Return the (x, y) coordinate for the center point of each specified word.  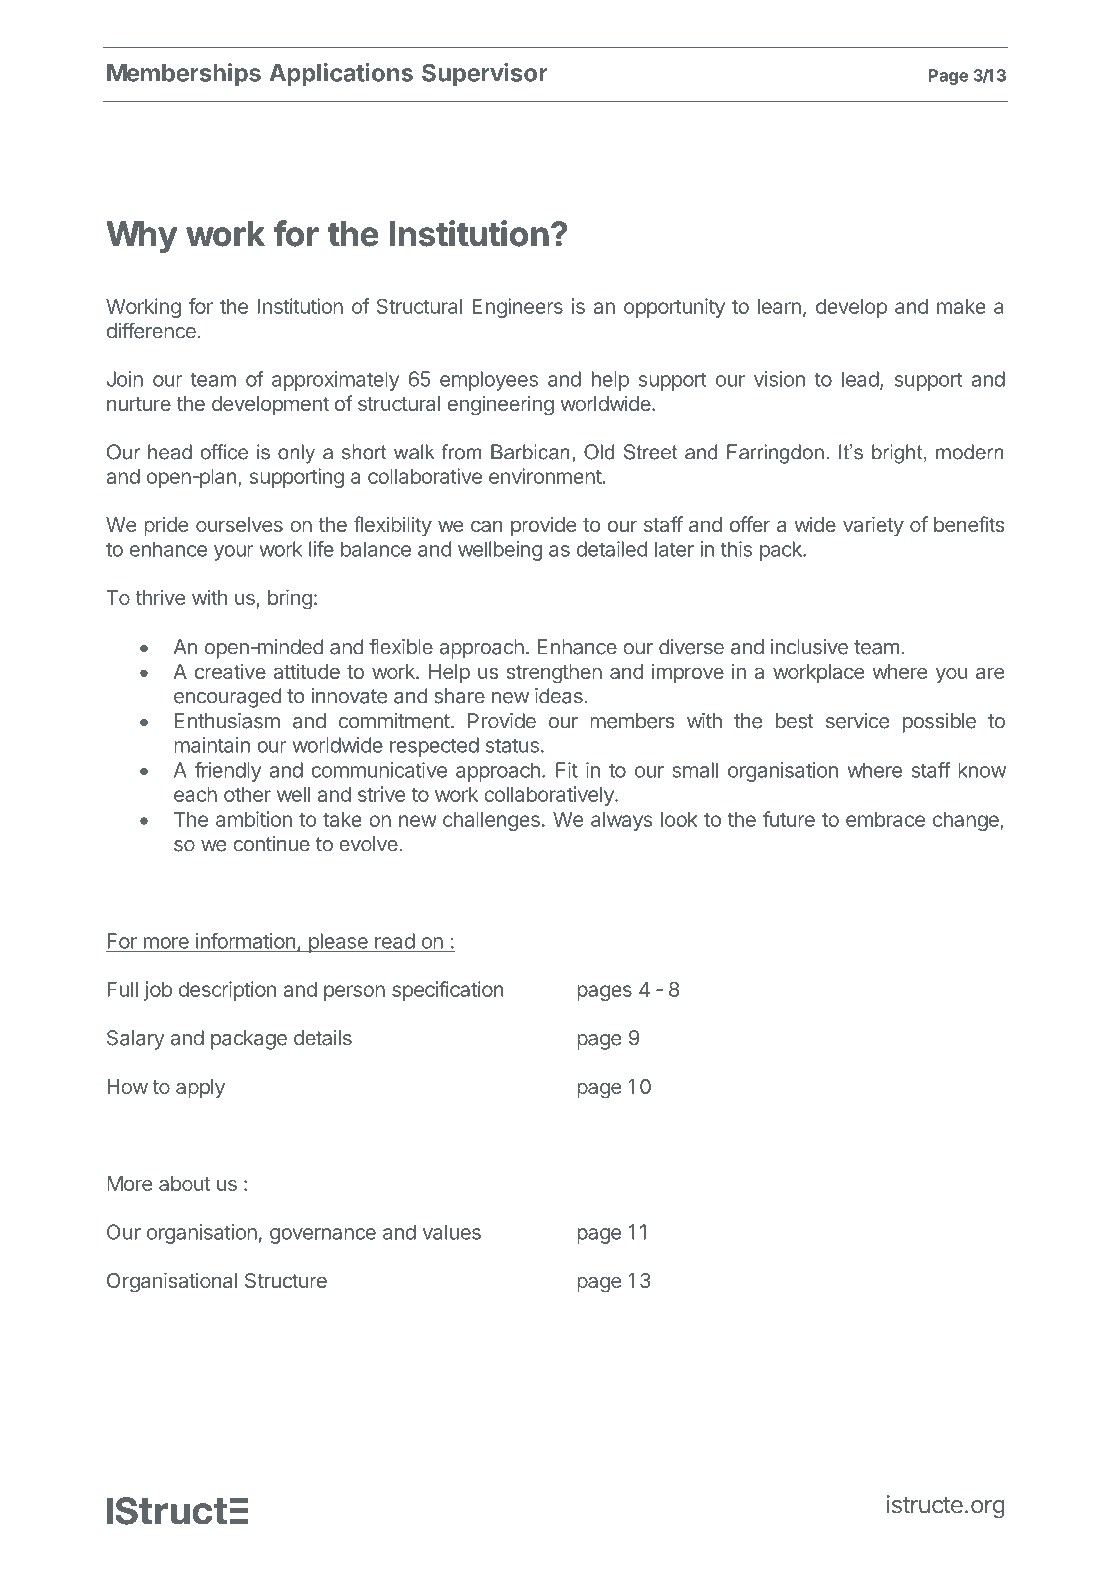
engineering (501, 405)
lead (860, 379)
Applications (341, 75)
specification (448, 991)
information (245, 941)
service (857, 721)
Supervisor (485, 75)
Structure (286, 1280)
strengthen (554, 674)
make (961, 306)
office (224, 452)
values (452, 1232)
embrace (885, 819)
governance (323, 1236)
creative (230, 671)
